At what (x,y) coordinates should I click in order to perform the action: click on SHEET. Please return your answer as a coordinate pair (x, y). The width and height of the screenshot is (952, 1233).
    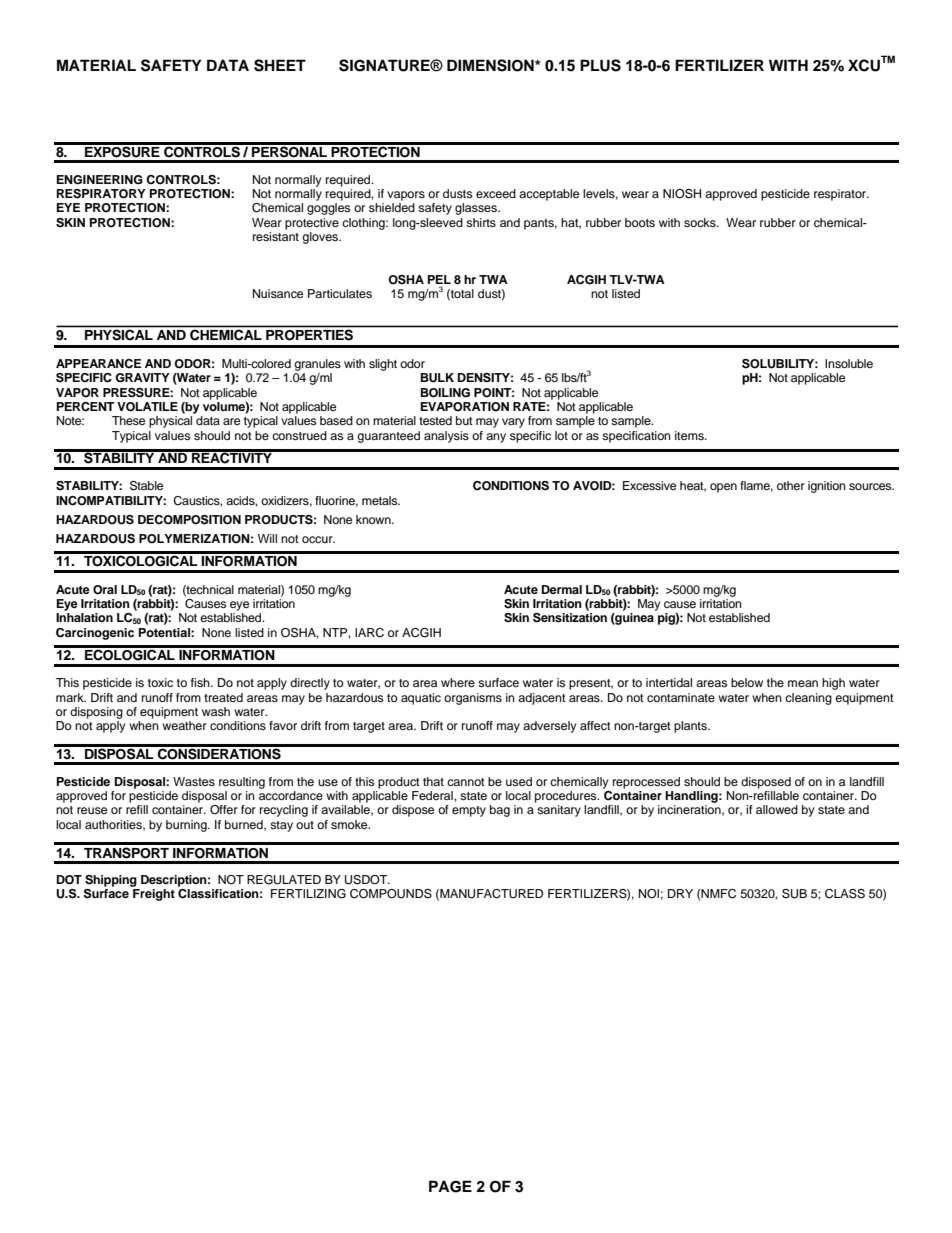
    Looking at the image, I should click on (280, 65).
